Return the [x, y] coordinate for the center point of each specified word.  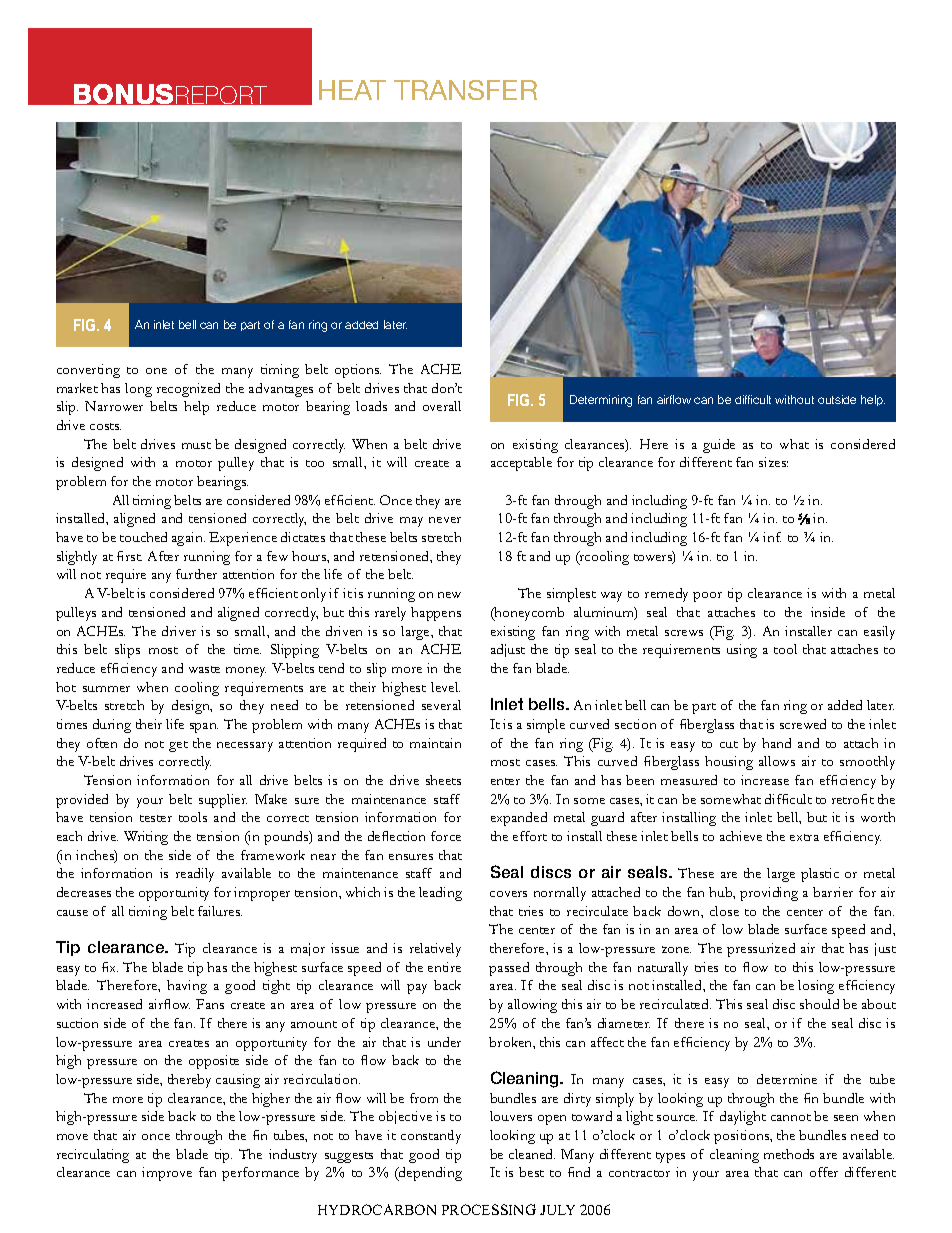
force [446, 836]
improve [167, 1174]
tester [156, 818]
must [196, 445]
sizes [773, 462]
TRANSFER [465, 90]
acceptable [521, 464]
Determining [601, 401]
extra [804, 837]
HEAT [352, 90]
